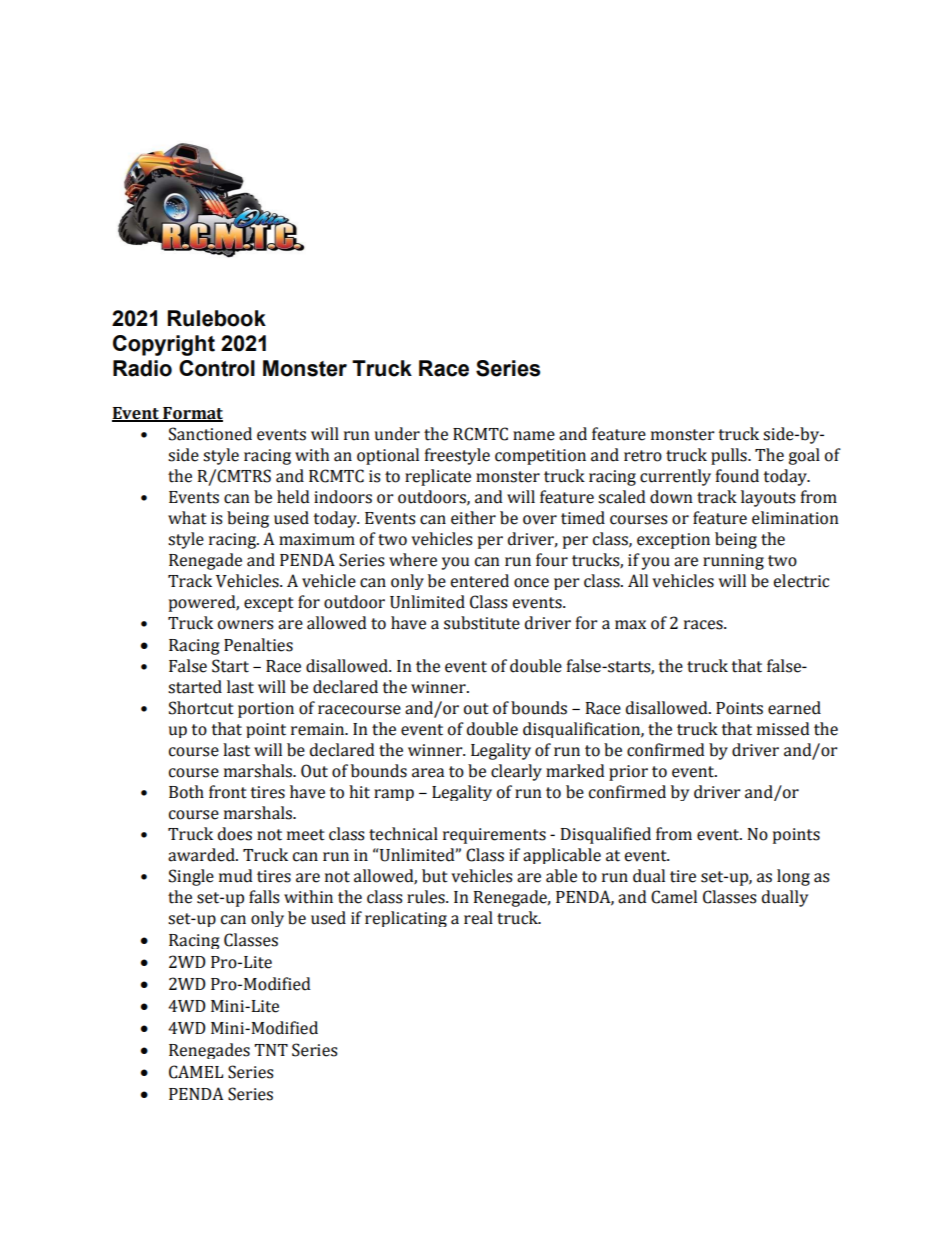 Image resolution: width=952 pixels, height=1233 pixels. I want to click on Rulebook, so click(217, 318).
